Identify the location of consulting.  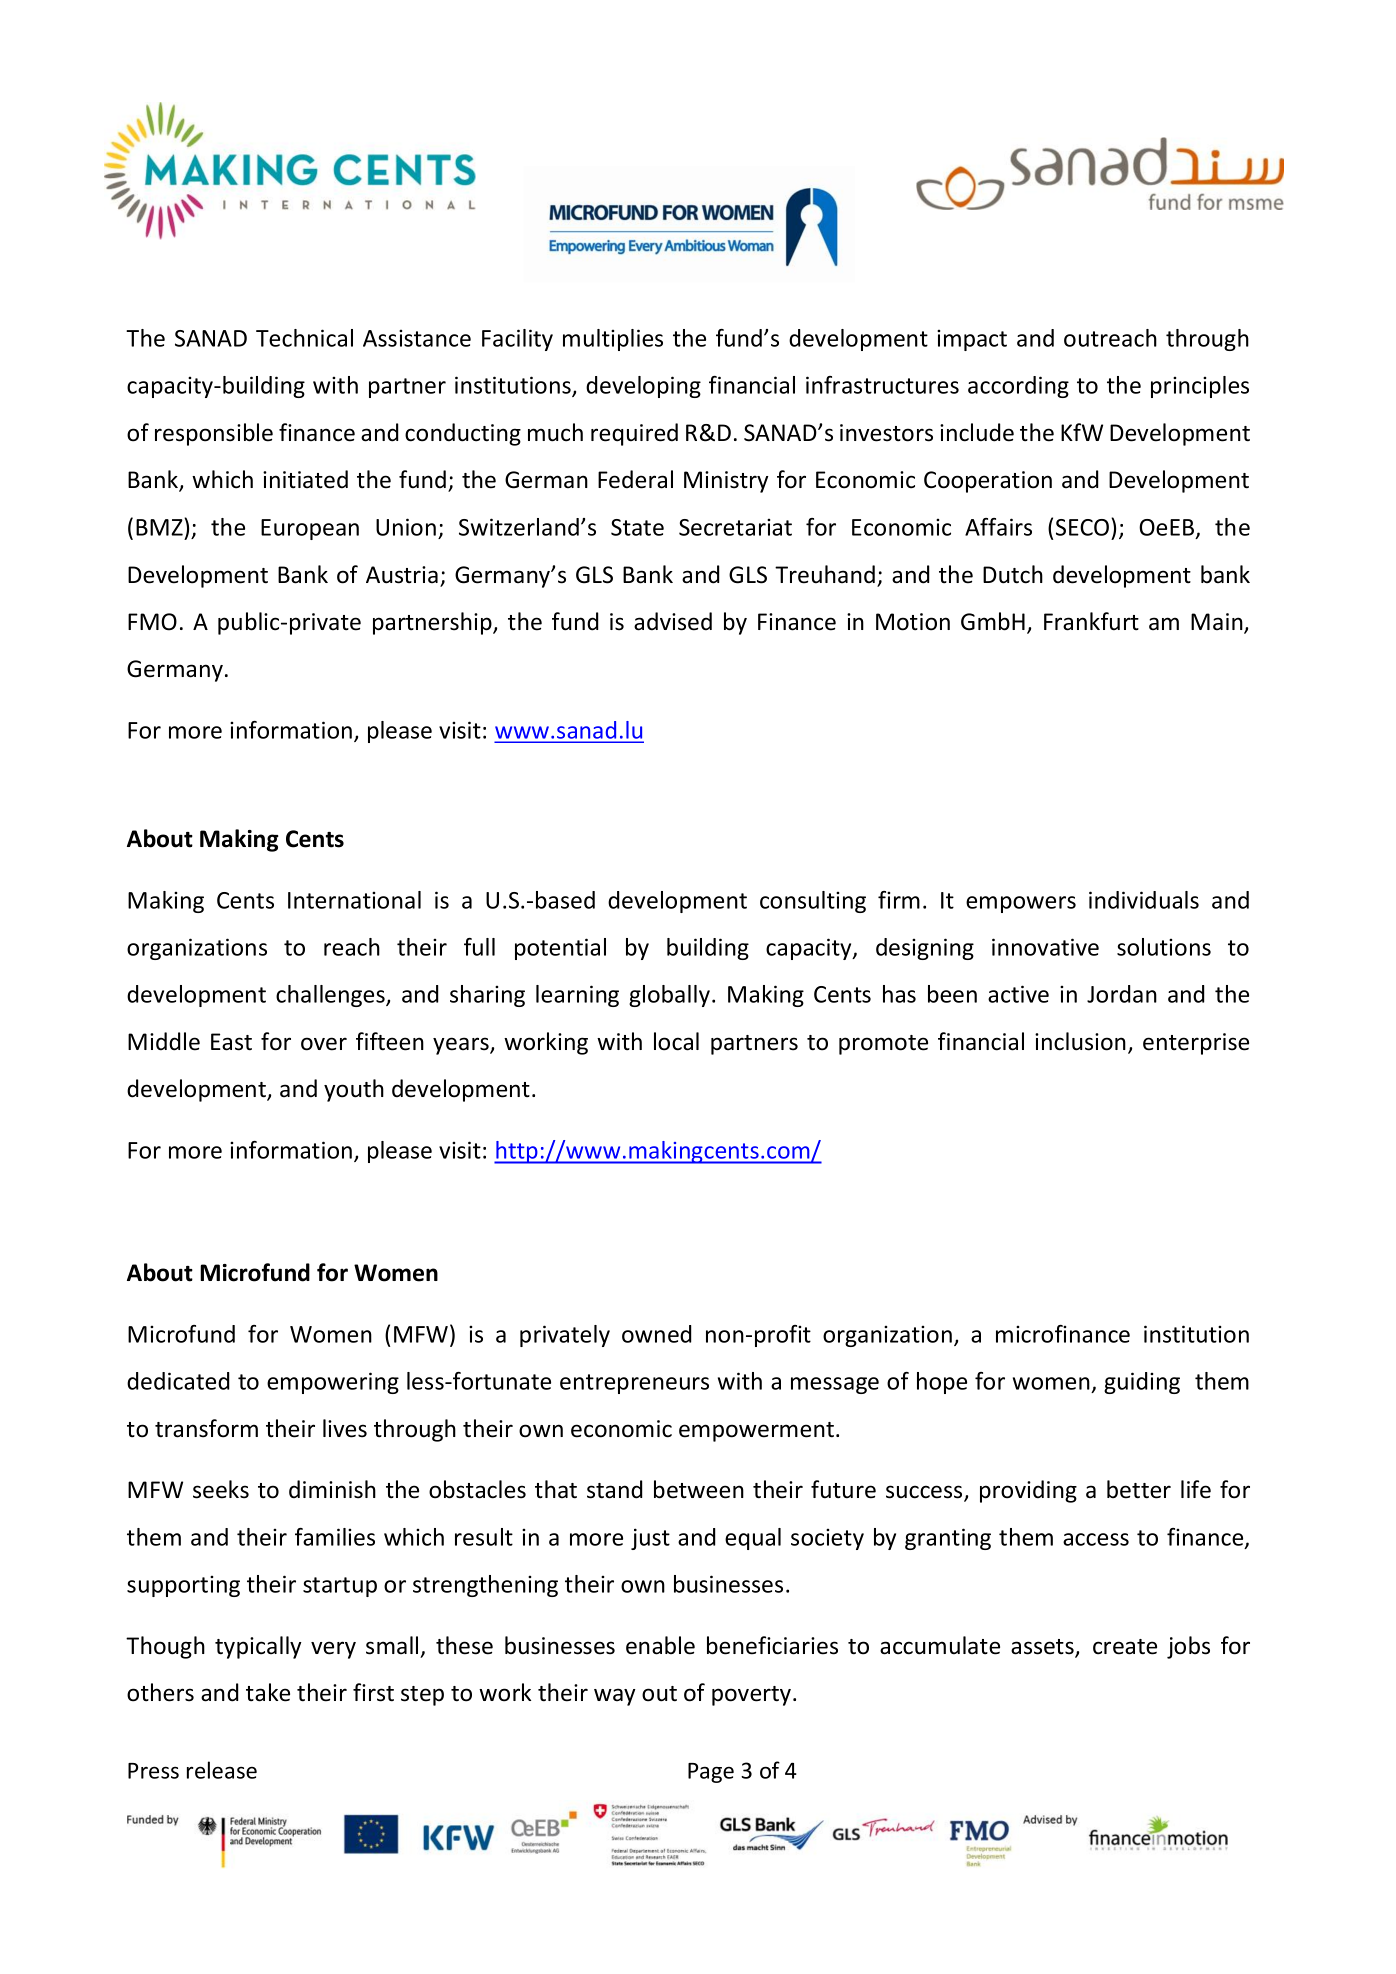
(813, 902).
